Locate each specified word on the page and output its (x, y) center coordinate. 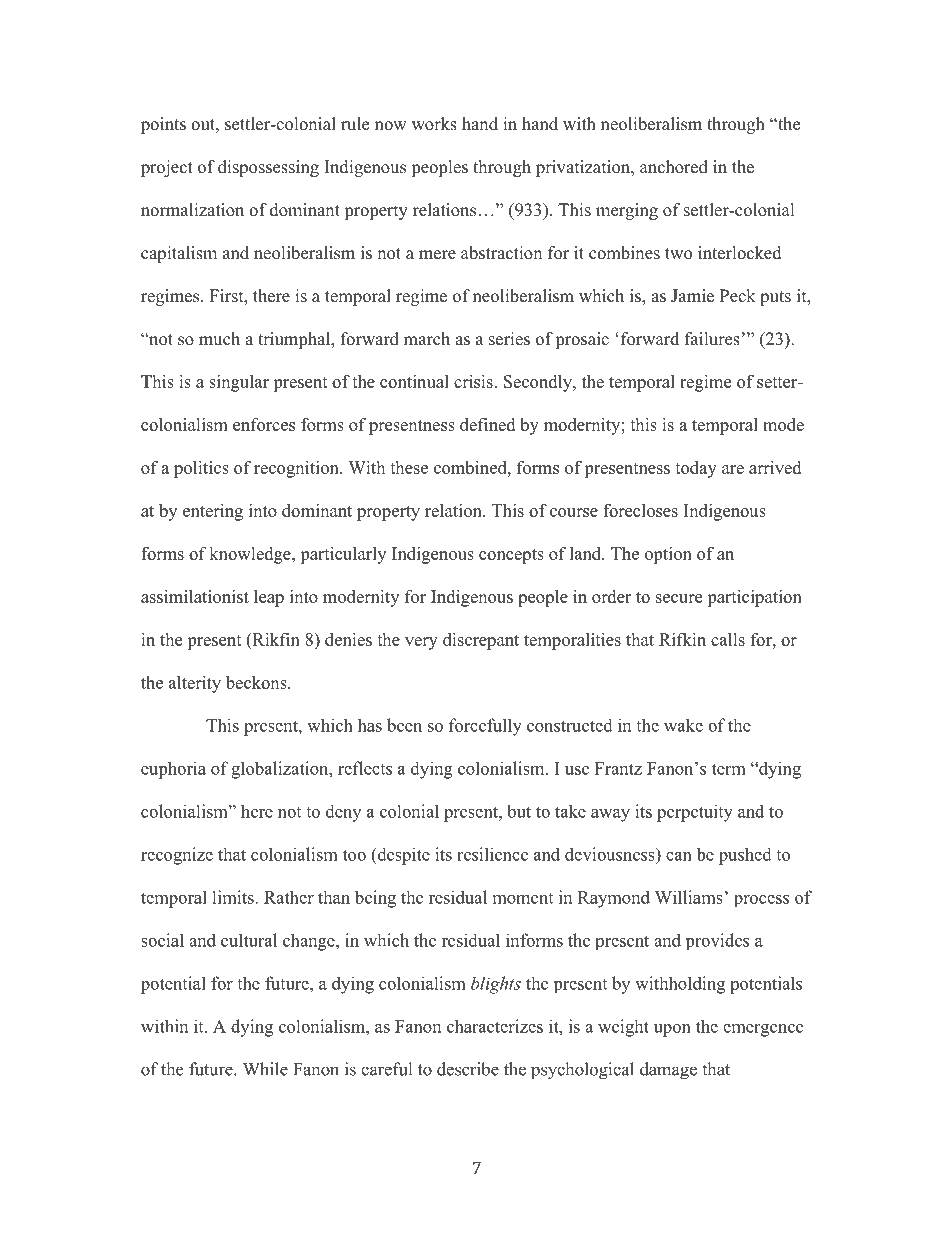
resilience (492, 854)
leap (269, 598)
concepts (511, 556)
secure (679, 598)
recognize (177, 856)
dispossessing (268, 168)
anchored (674, 167)
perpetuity (695, 813)
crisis (474, 381)
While (265, 1069)
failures (712, 339)
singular (239, 383)
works (434, 124)
